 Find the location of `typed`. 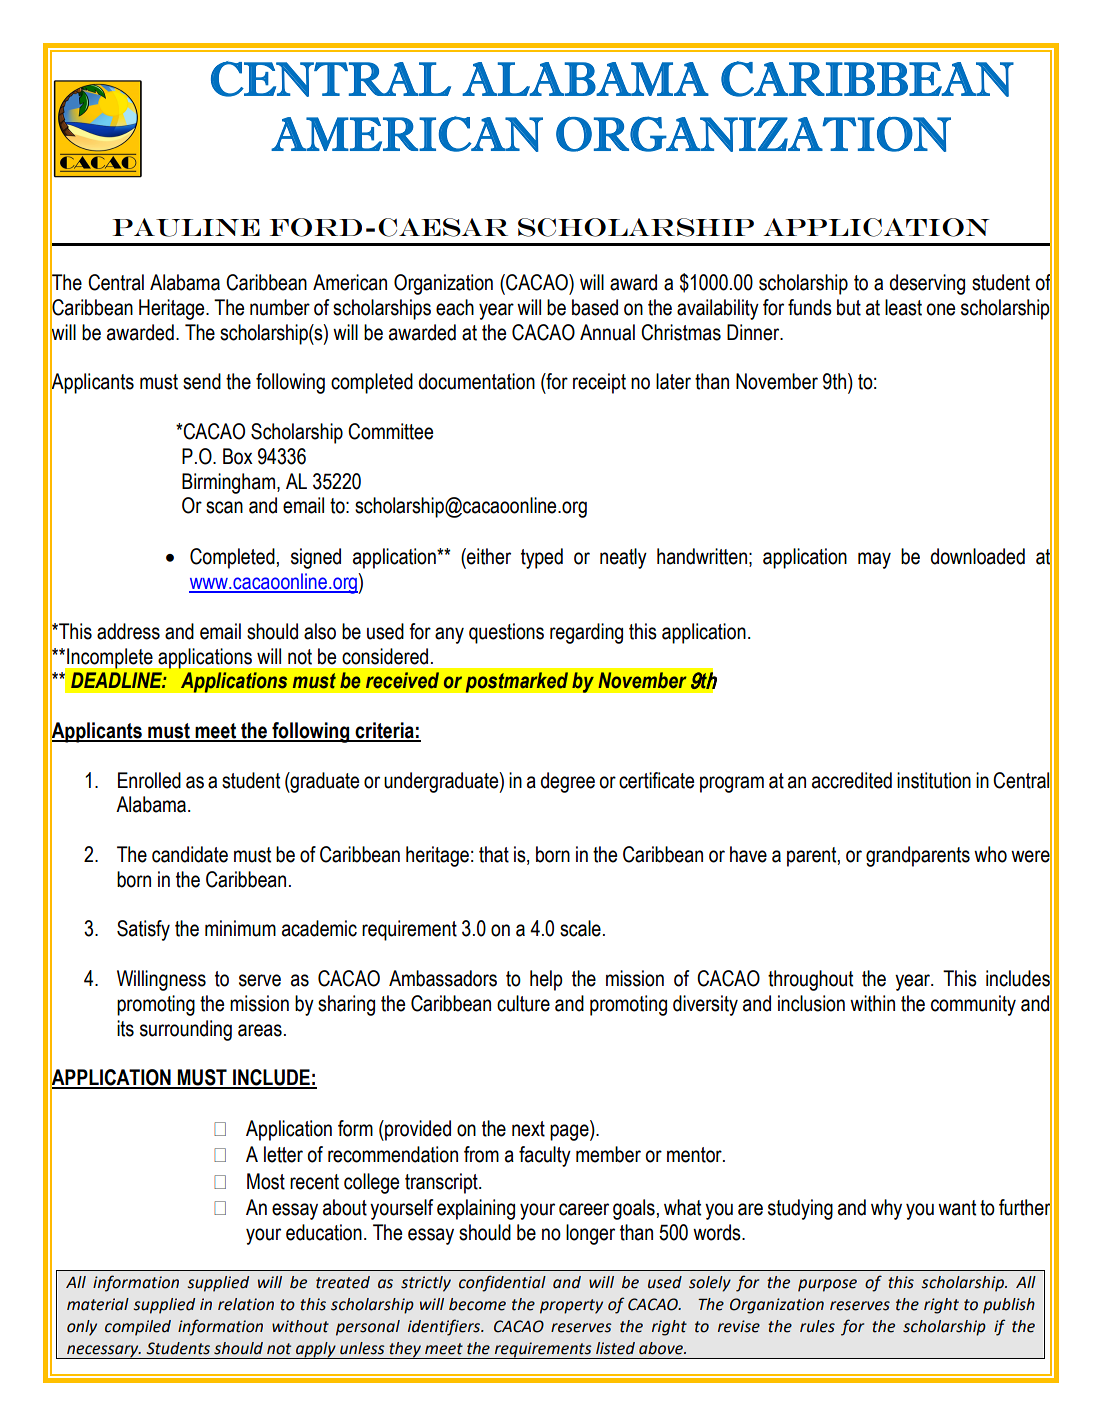

typed is located at coordinates (542, 558).
